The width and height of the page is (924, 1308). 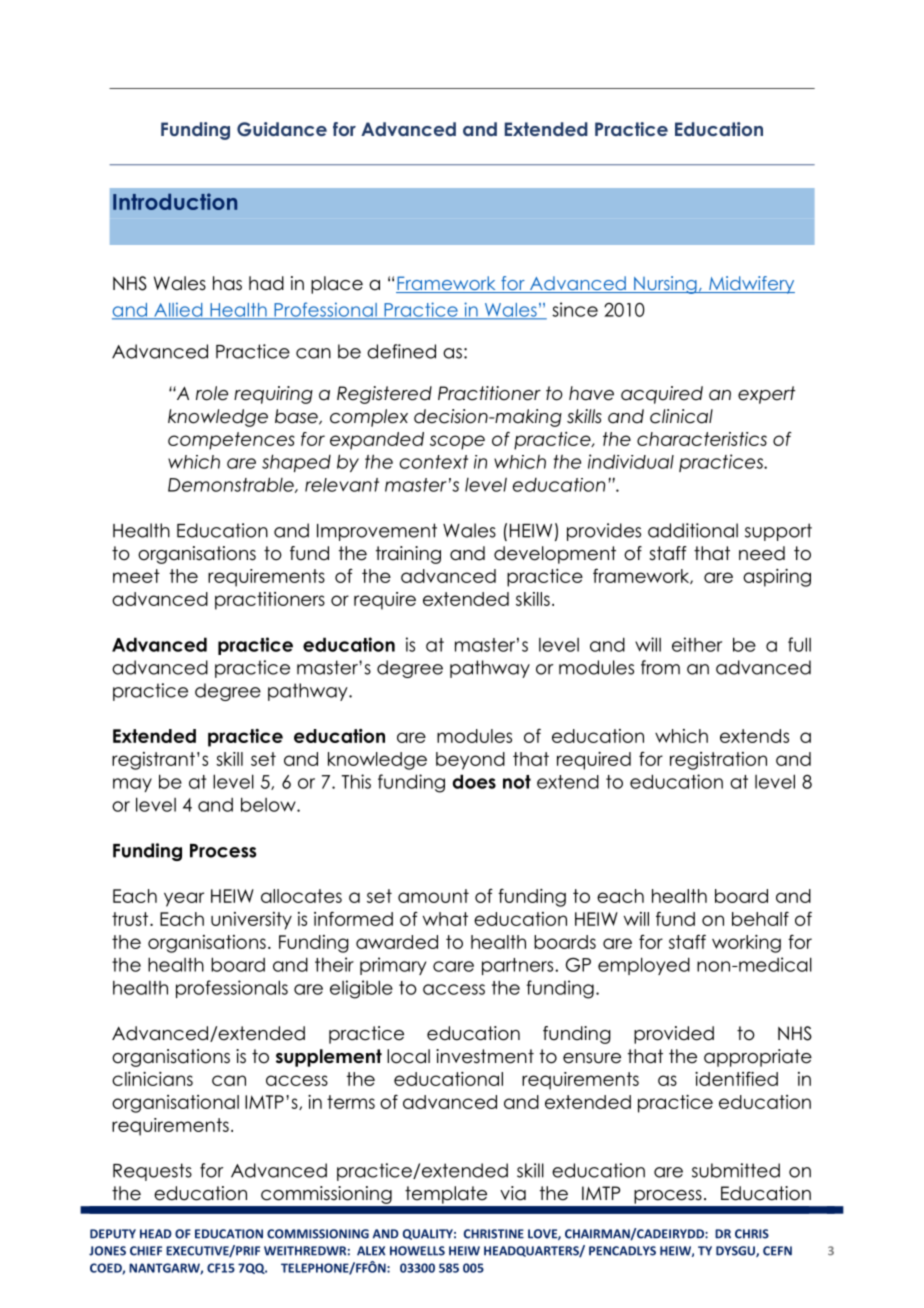 What do you see at coordinates (453, 966) in the page?
I see `care` at bounding box center [453, 966].
